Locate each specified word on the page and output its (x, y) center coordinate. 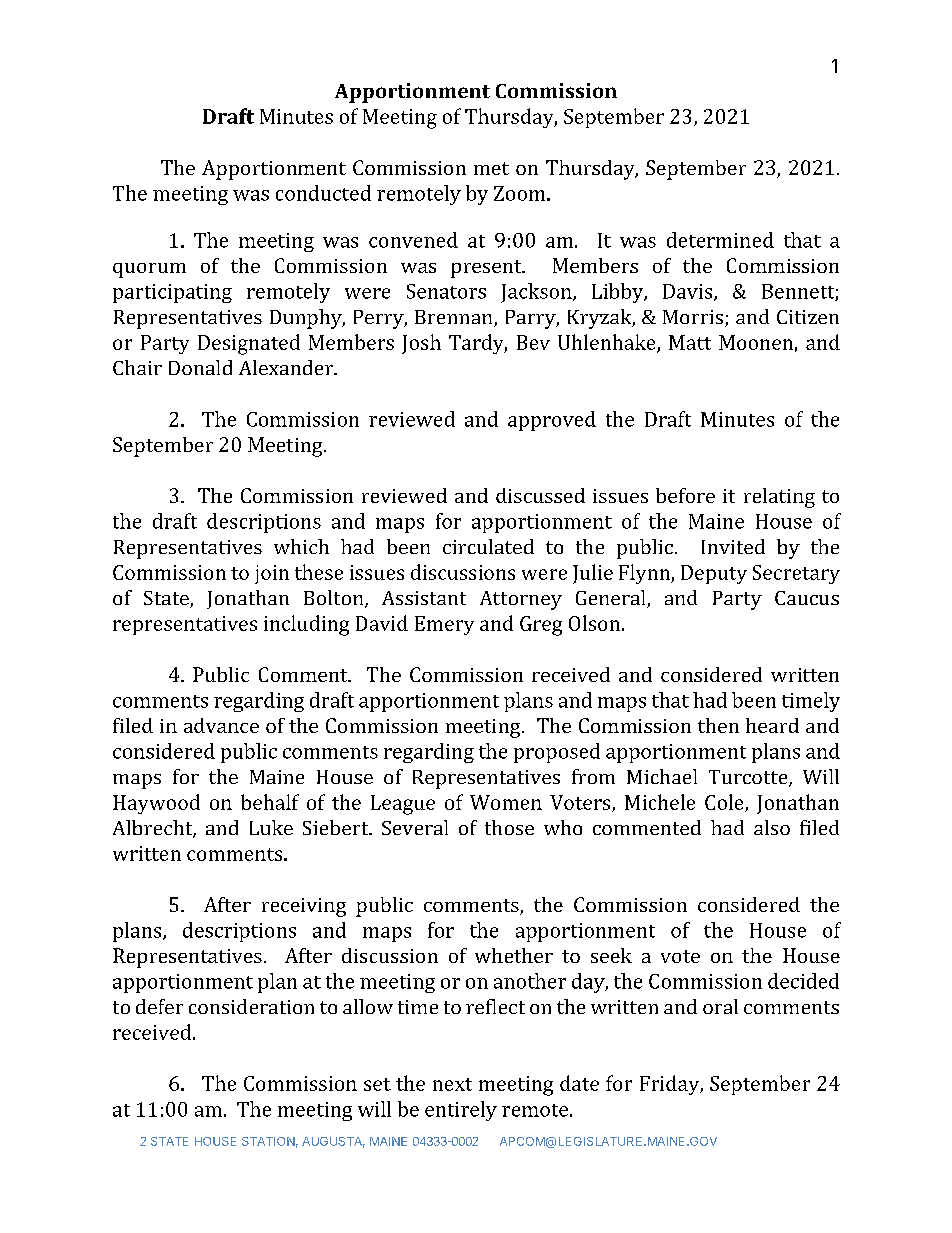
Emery (444, 625)
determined (720, 240)
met (491, 168)
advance (221, 725)
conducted (323, 193)
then (718, 725)
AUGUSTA (333, 1142)
